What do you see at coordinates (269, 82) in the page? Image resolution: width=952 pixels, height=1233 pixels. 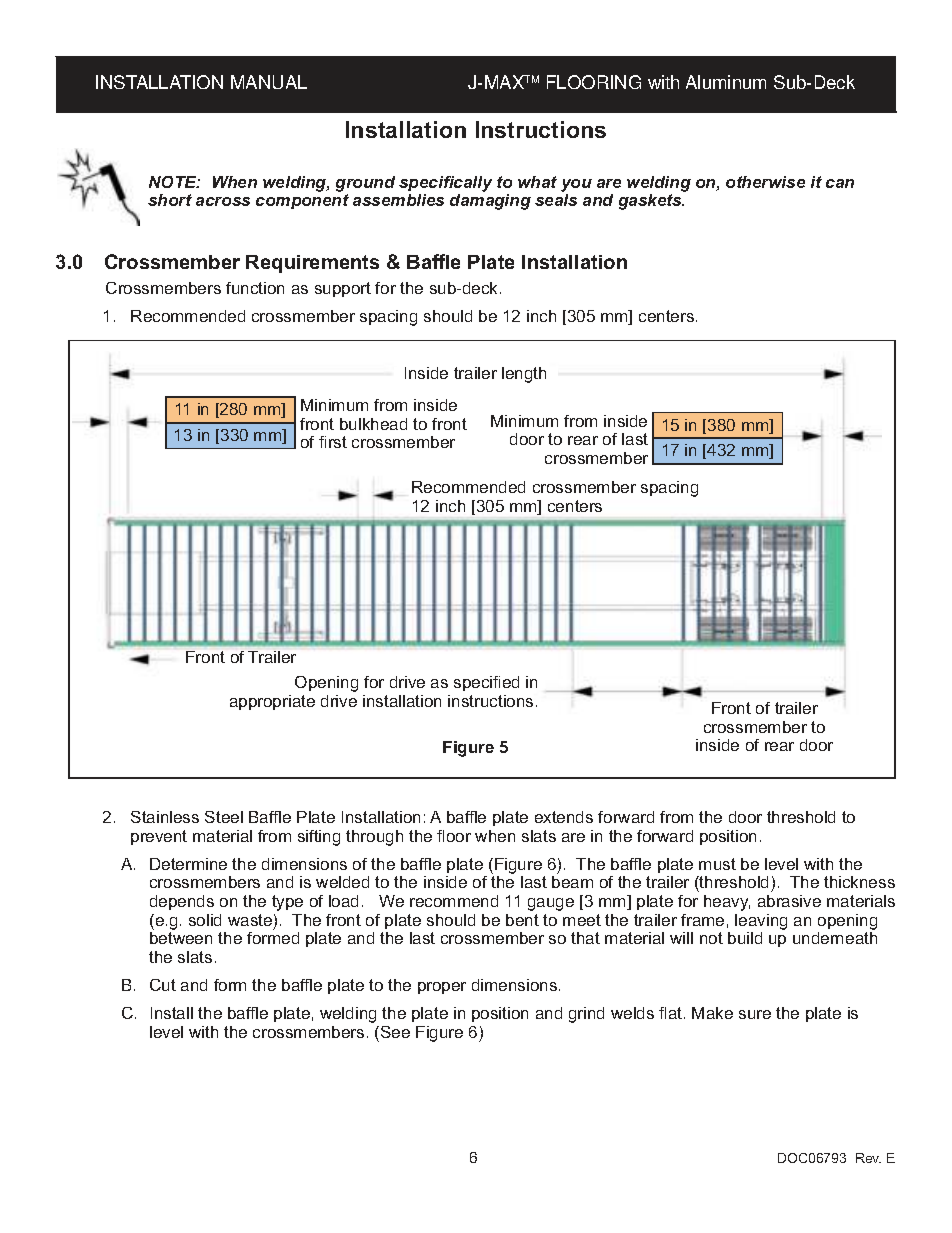 I see `MANUAL` at bounding box center [269, 82].
